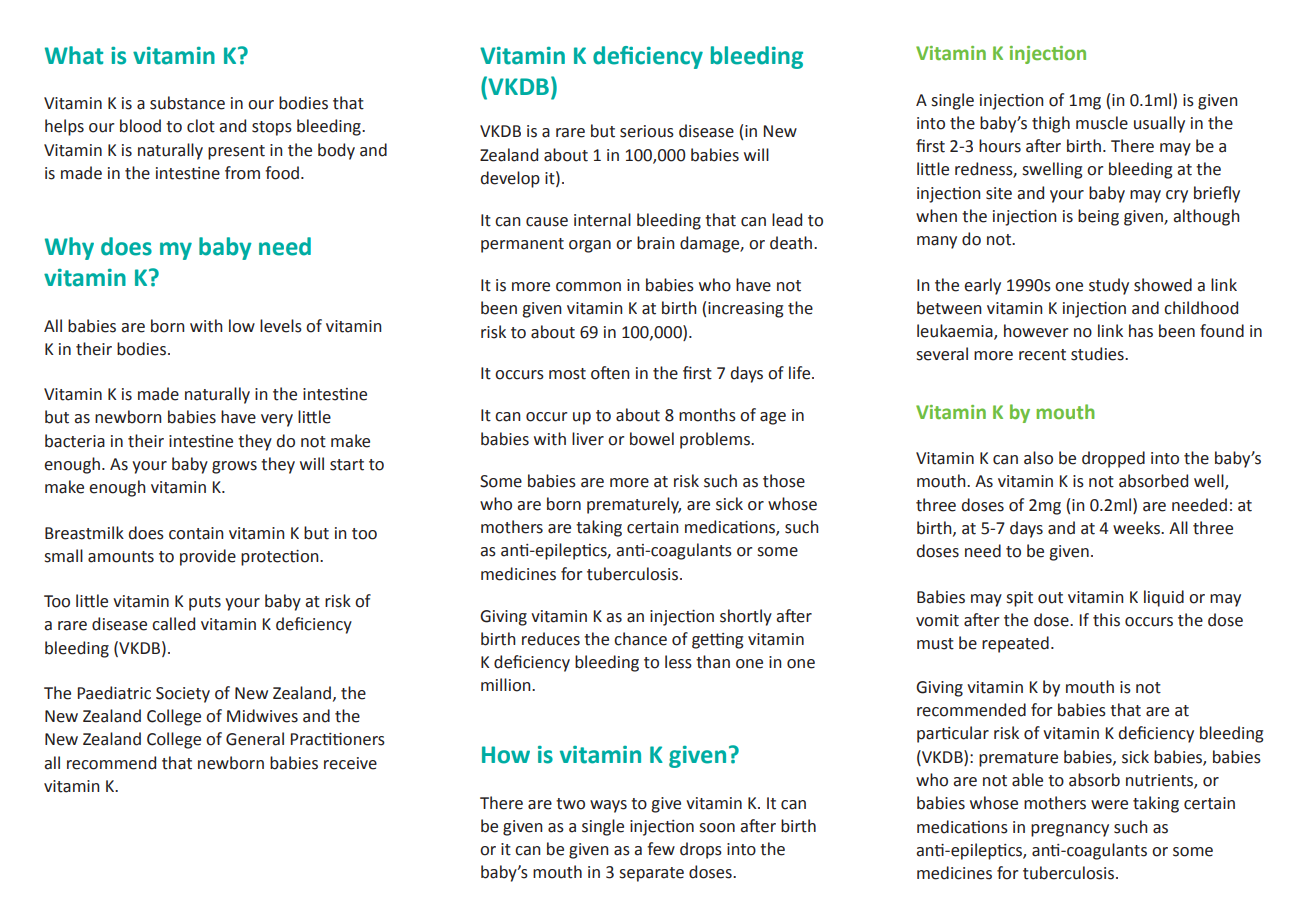  I want to click on receive, so click(350, 763).
